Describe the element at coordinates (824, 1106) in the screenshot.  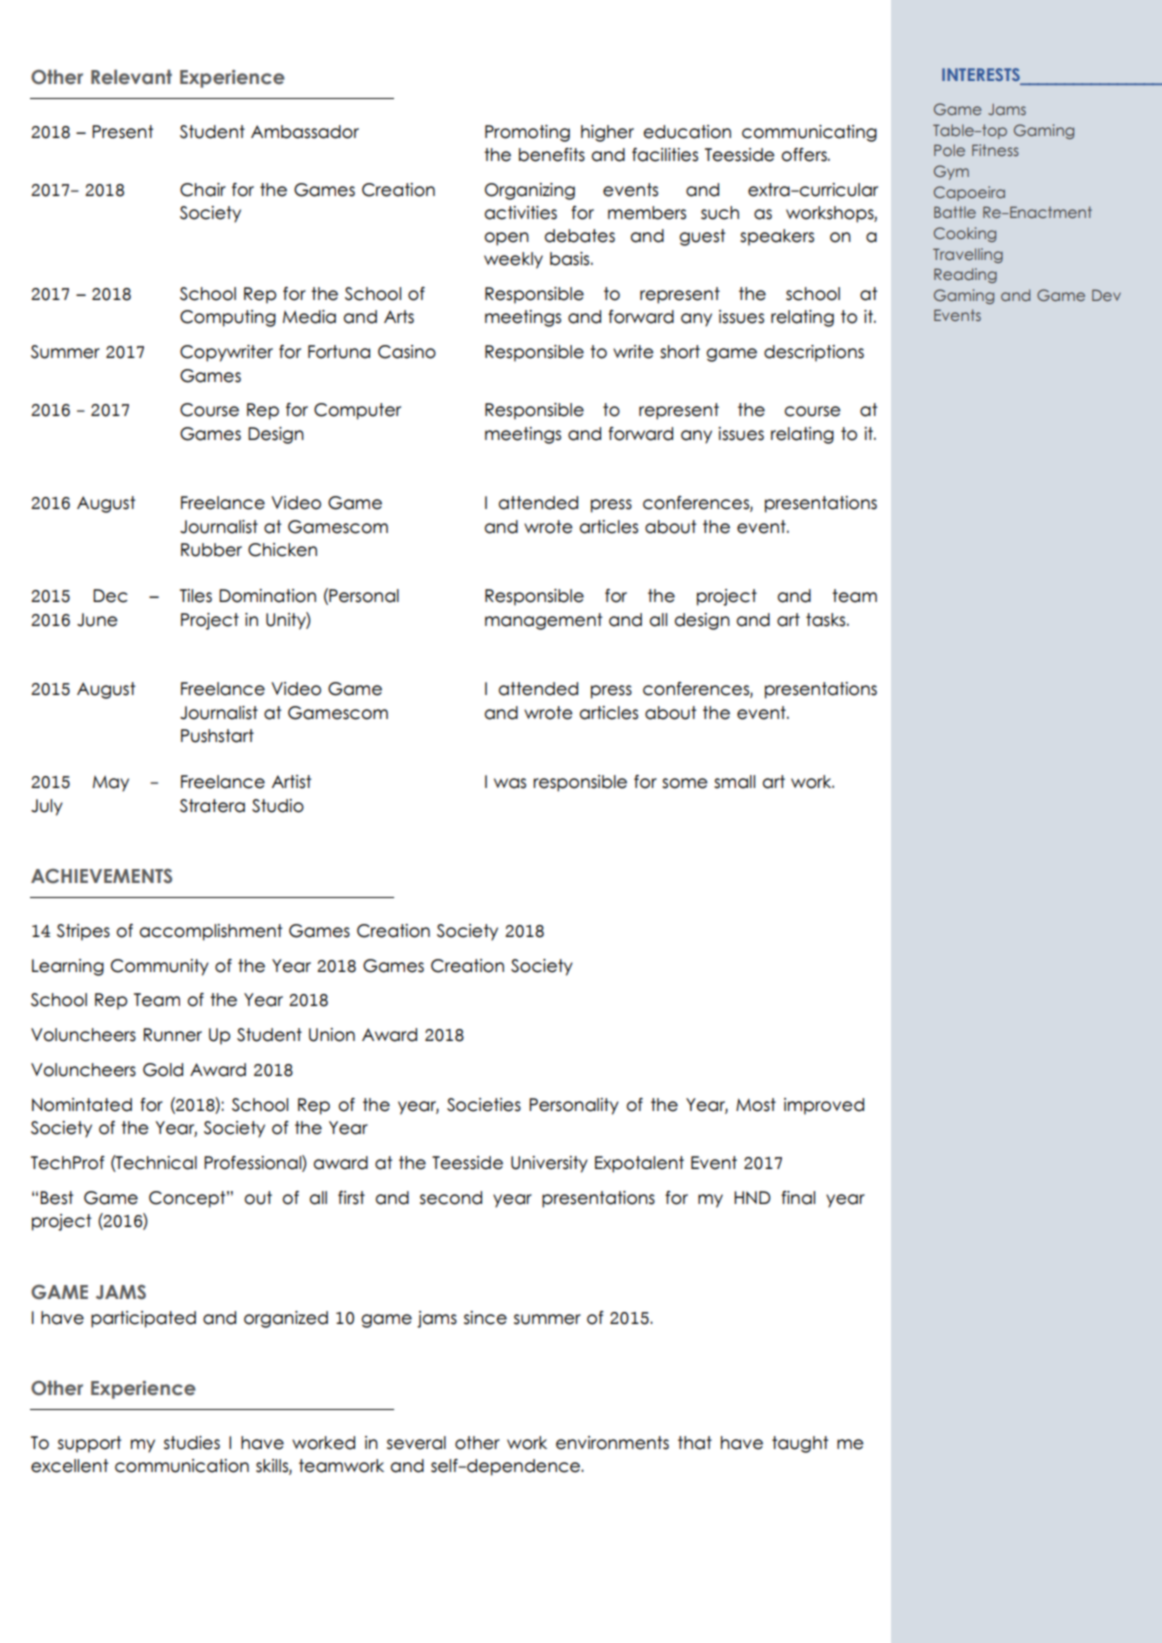
I see `improved` at that location.
